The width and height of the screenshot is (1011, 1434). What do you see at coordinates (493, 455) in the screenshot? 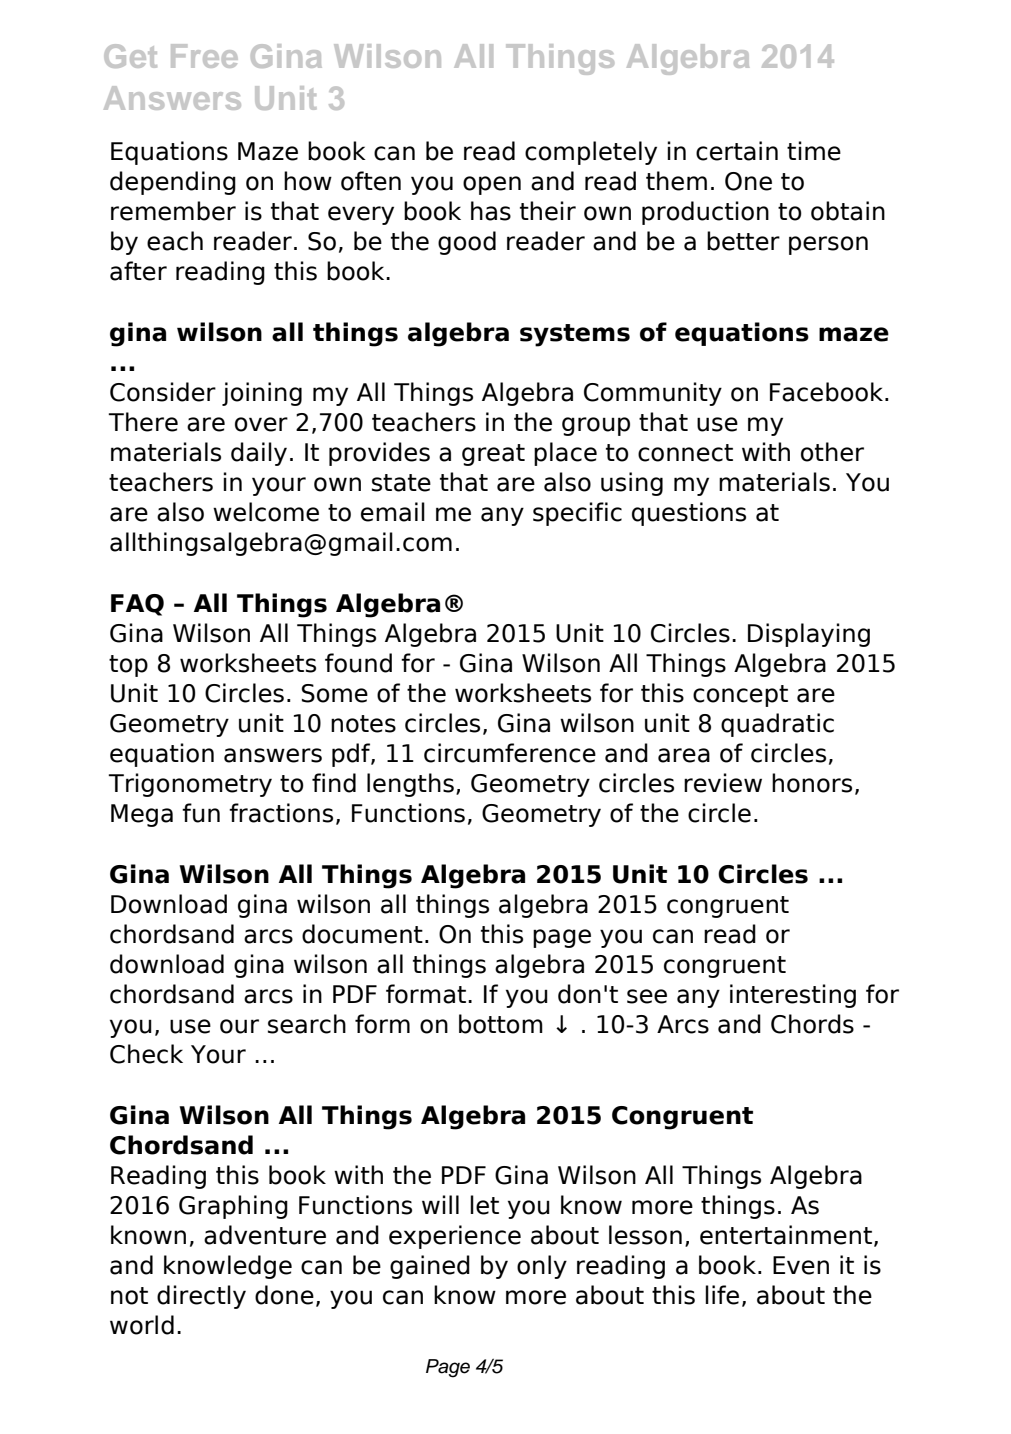
I see `great` at bounding box center [493, 455].
